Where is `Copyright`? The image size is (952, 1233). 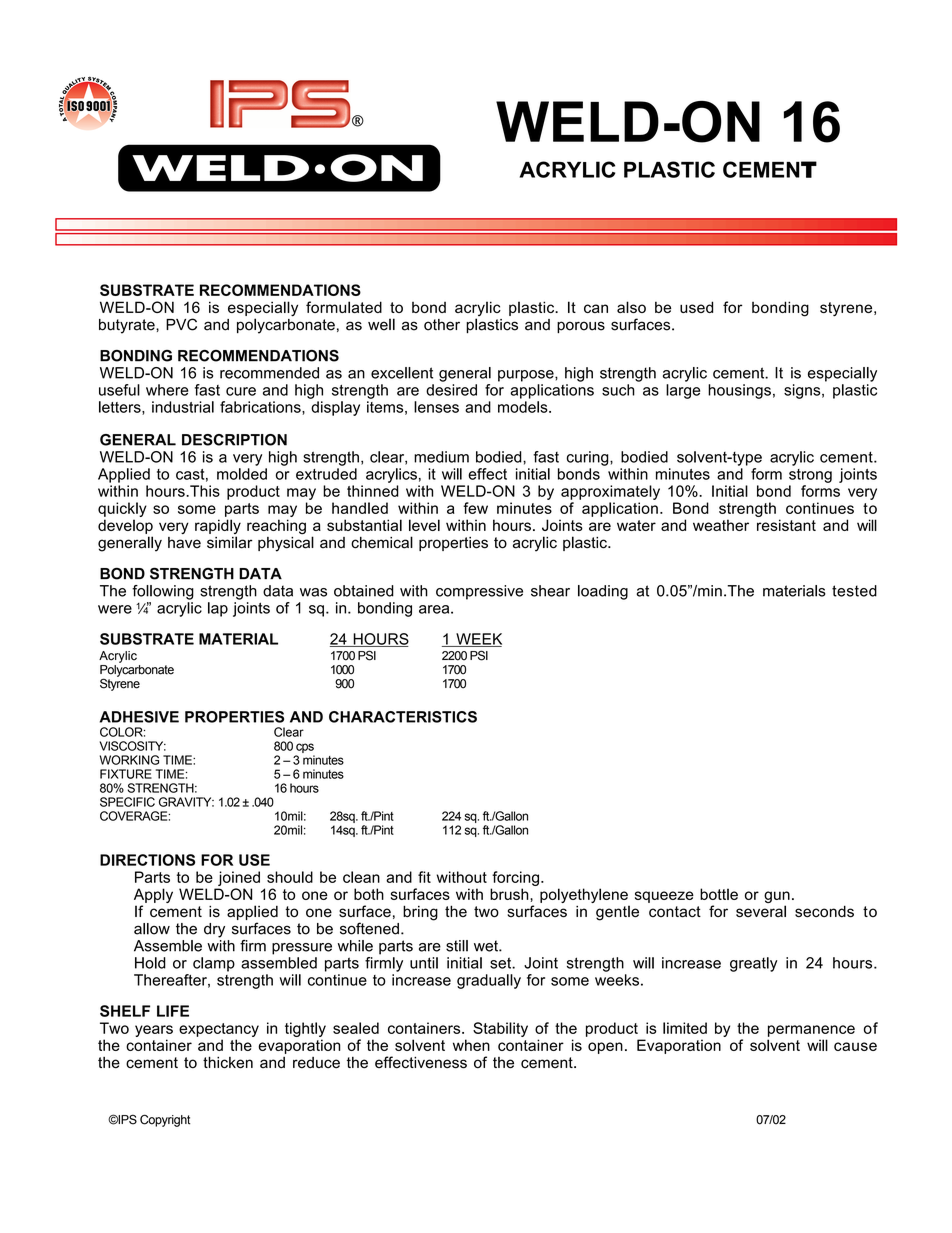
Copyright is located at coordinates (165, 1120).
